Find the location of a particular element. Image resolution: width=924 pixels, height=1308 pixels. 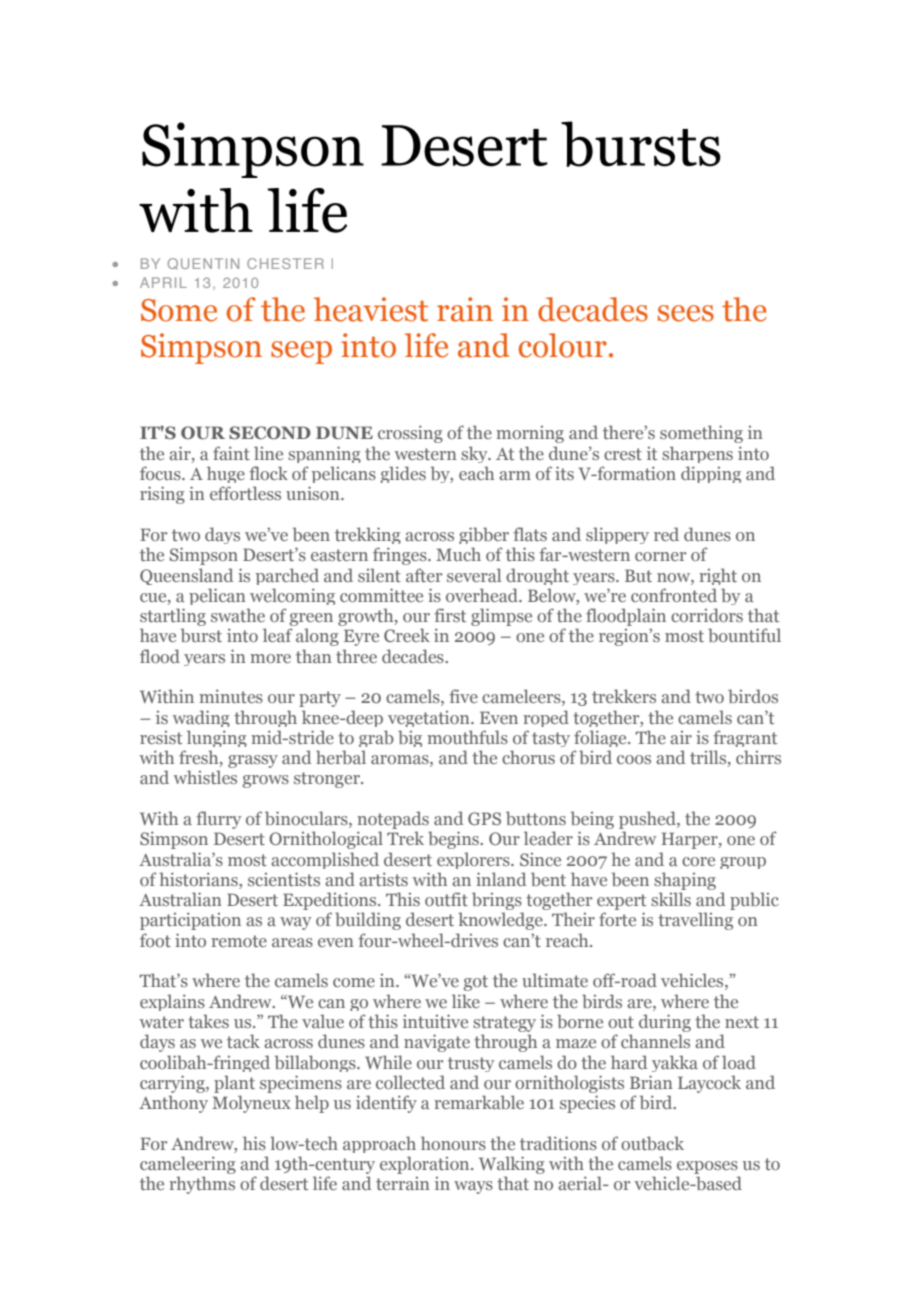

remote is located at coordinates (239, 941).
